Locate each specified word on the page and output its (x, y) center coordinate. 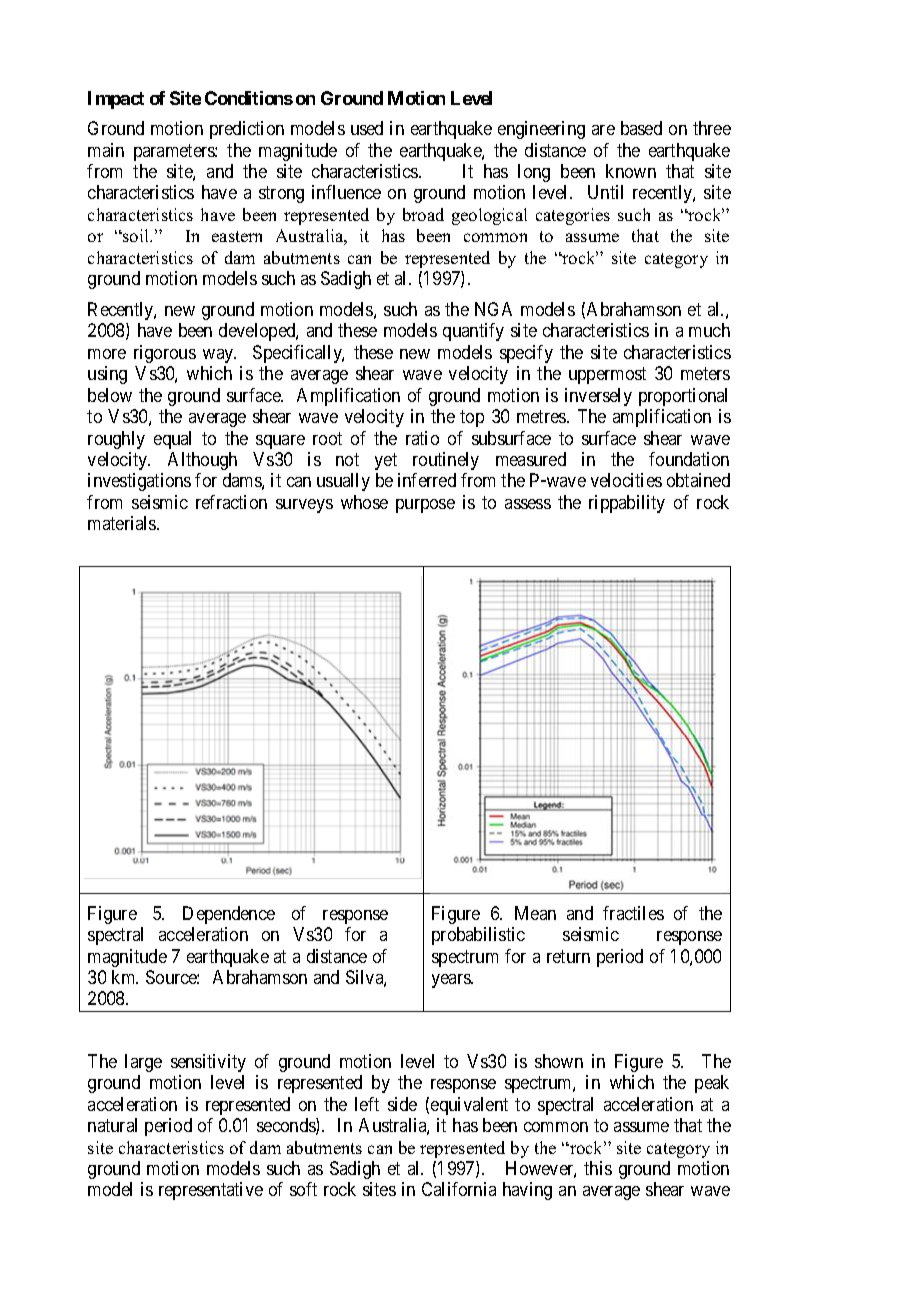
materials (123, 523)
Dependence (229, 915)
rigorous (165, 354)
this (598, 1168)
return (568, 956)
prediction (247, 130)
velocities (626, 480)
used (367, 128)
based (641, 128)
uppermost (607, 376)
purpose (425, 506)
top (472, 418)
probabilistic (478, 936)
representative (211, 1191)
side (402, 1104)
